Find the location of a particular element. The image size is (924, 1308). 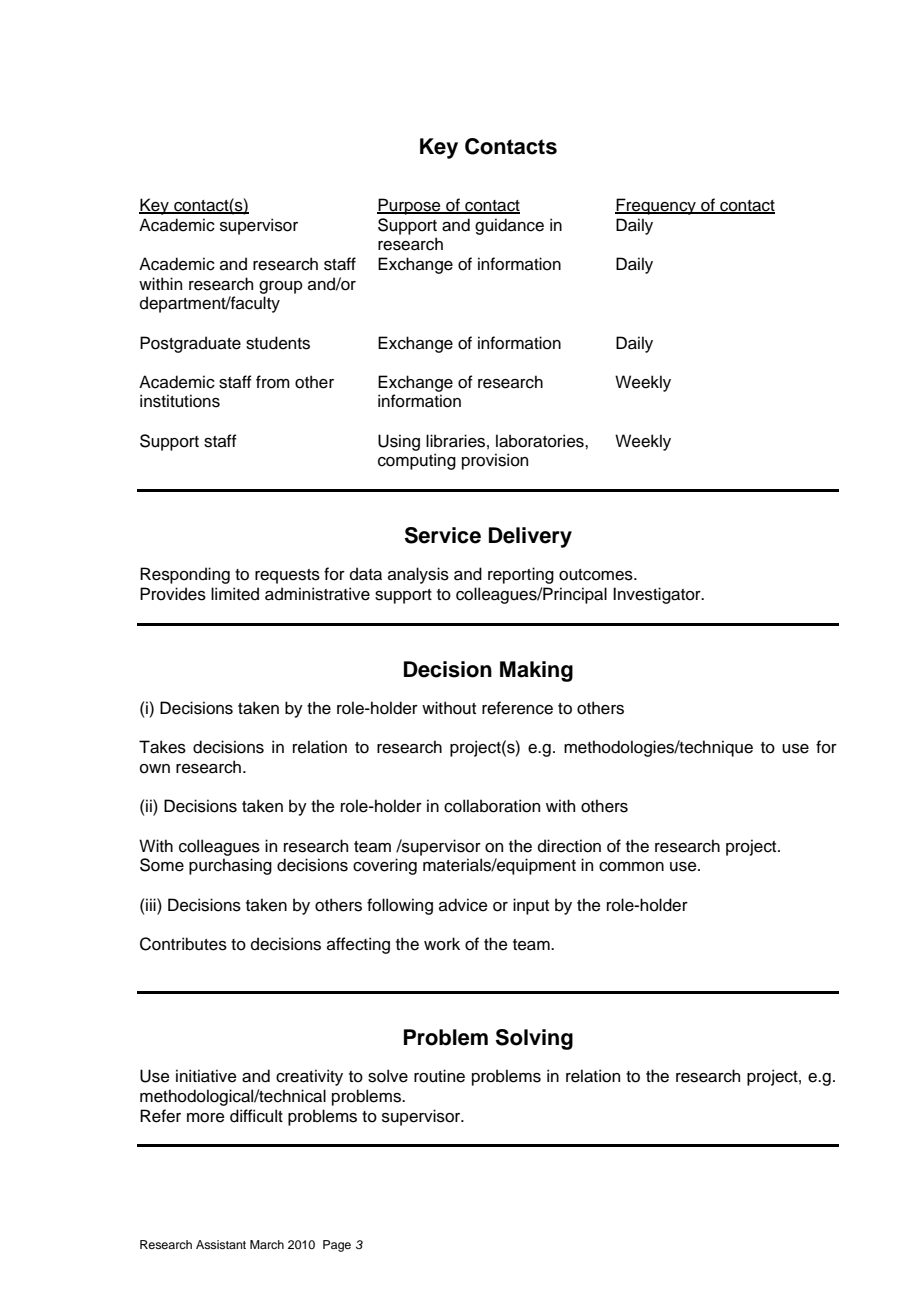

common is located at coordinates (631, 867).
